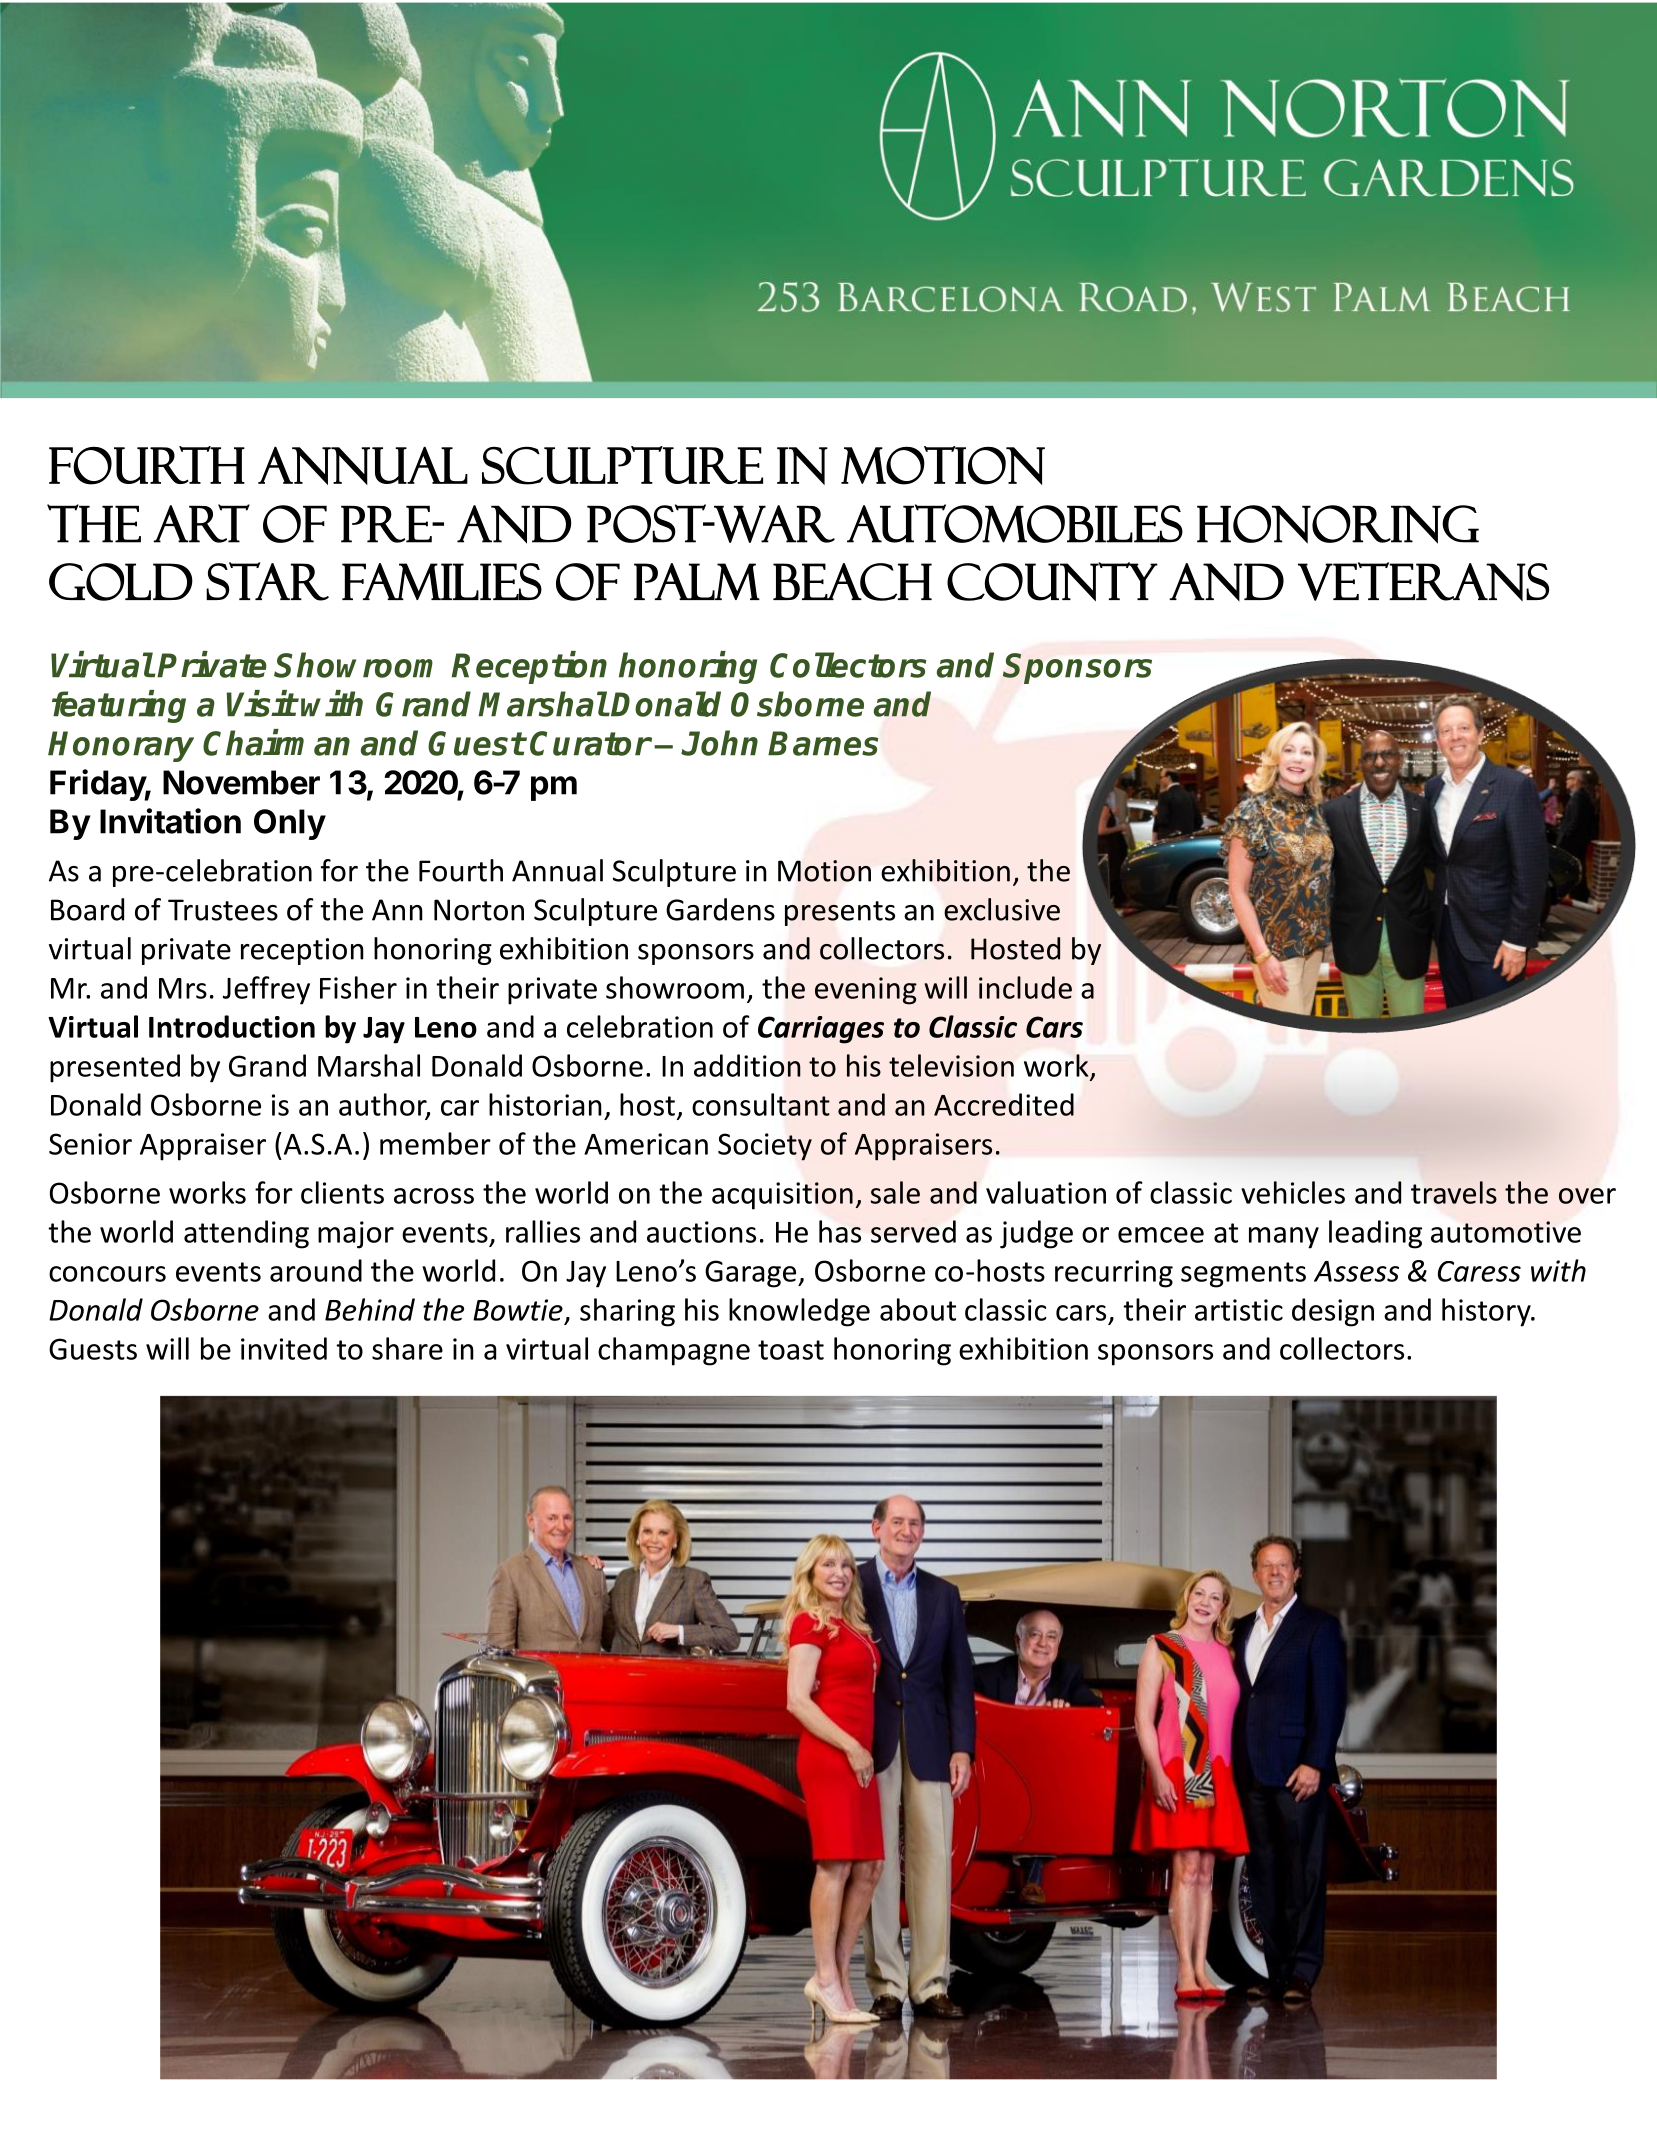 This image has height=2145, width=1657. I want to click on member, so click(435, 1143).
